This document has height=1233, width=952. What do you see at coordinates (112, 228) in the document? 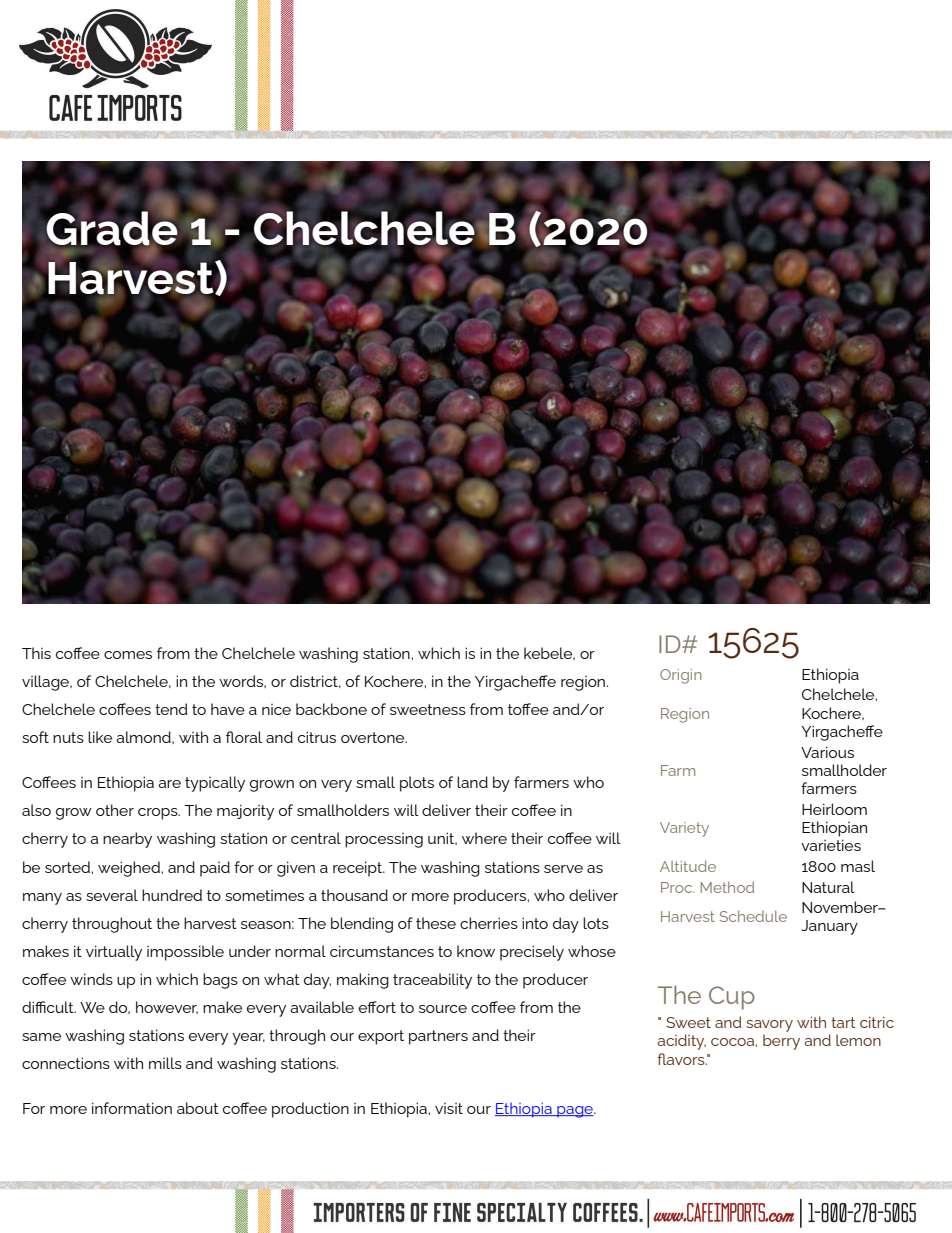
I see `Grade` at bounding box center [112, 228].
